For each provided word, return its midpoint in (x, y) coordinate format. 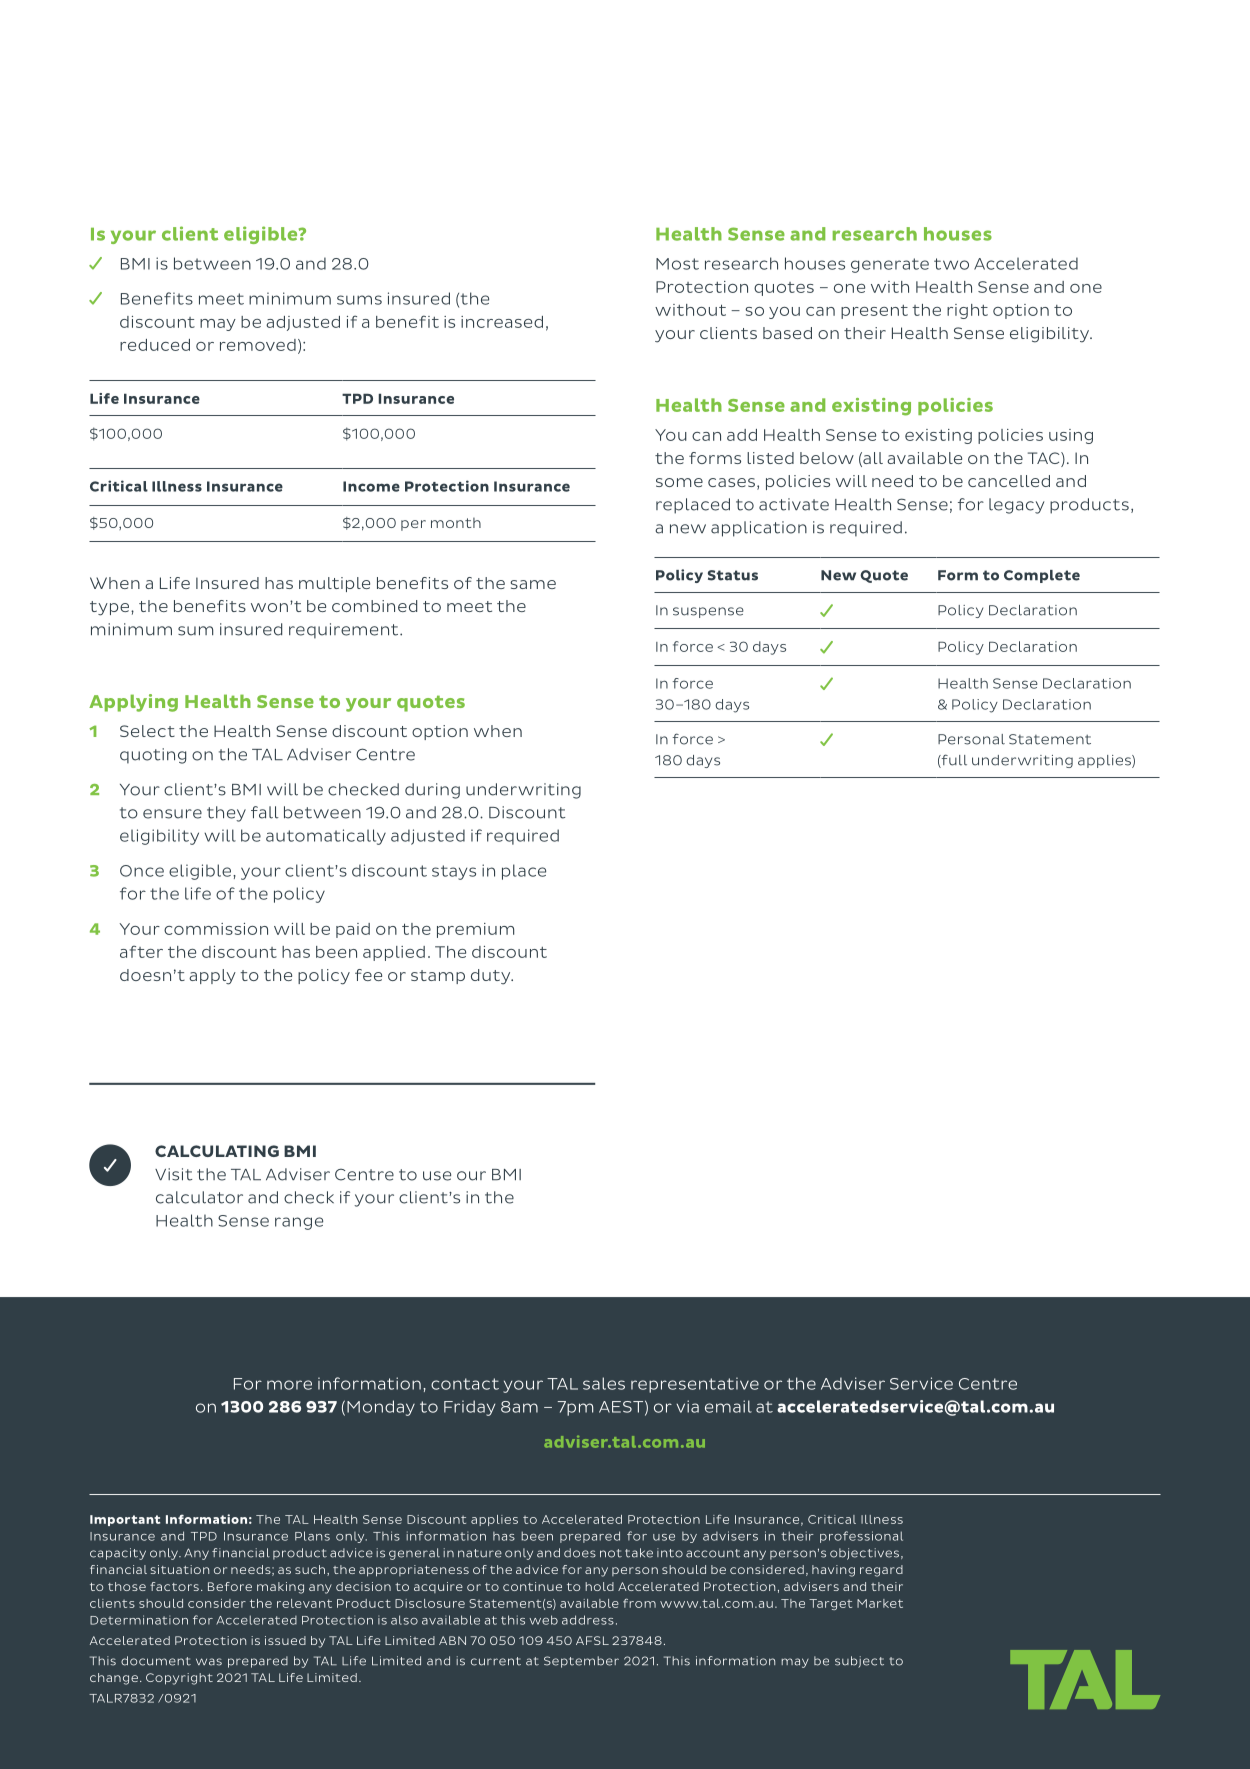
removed (258, 345)
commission (216, 929)
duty (492, 977)
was (209, 1662)
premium (475, 930)
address (588, 1620)
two (951, 264)
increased (502, 322)
